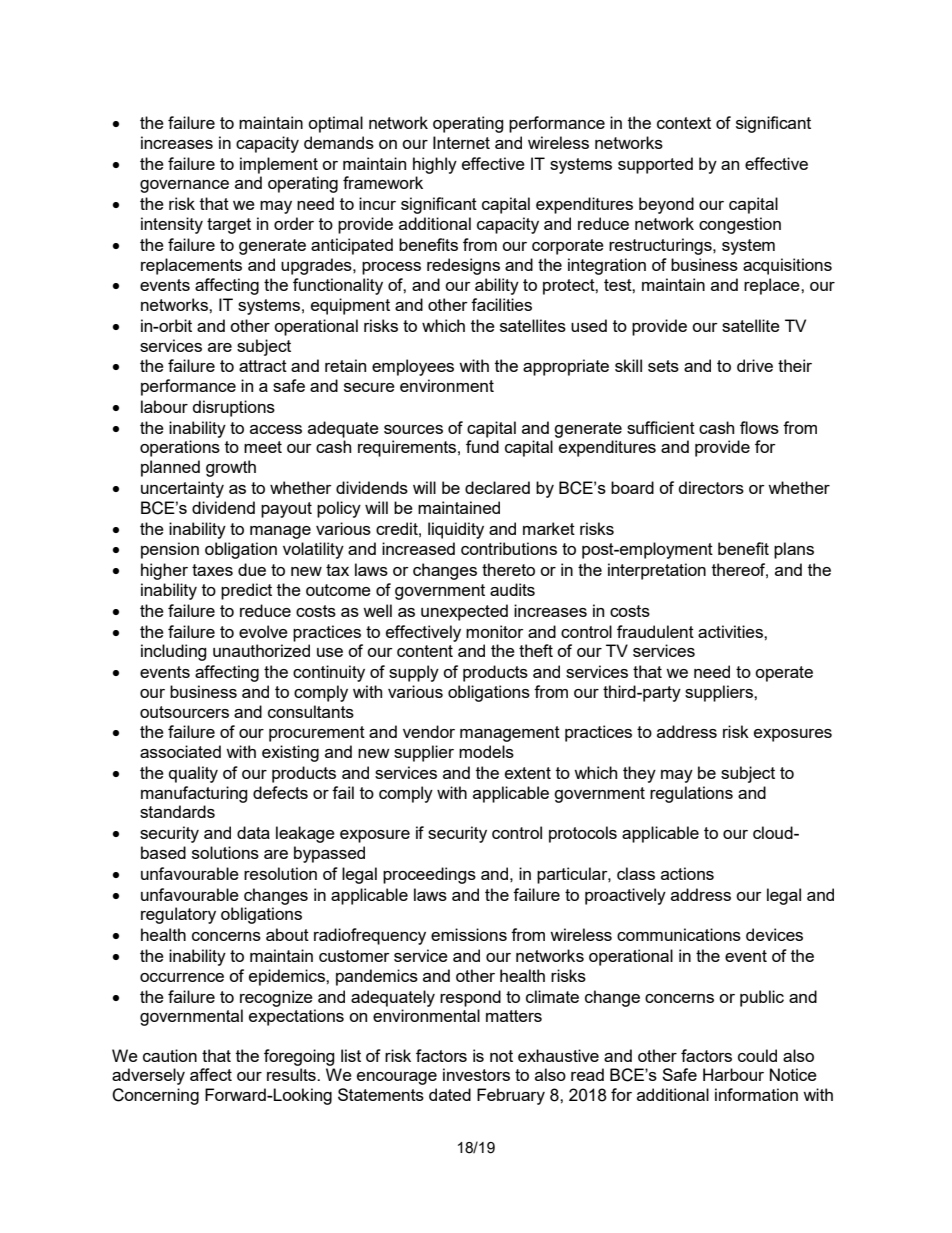  Describe the element at coordinates (234, 408) in the screenshot. I see `disruptions` at that location.
